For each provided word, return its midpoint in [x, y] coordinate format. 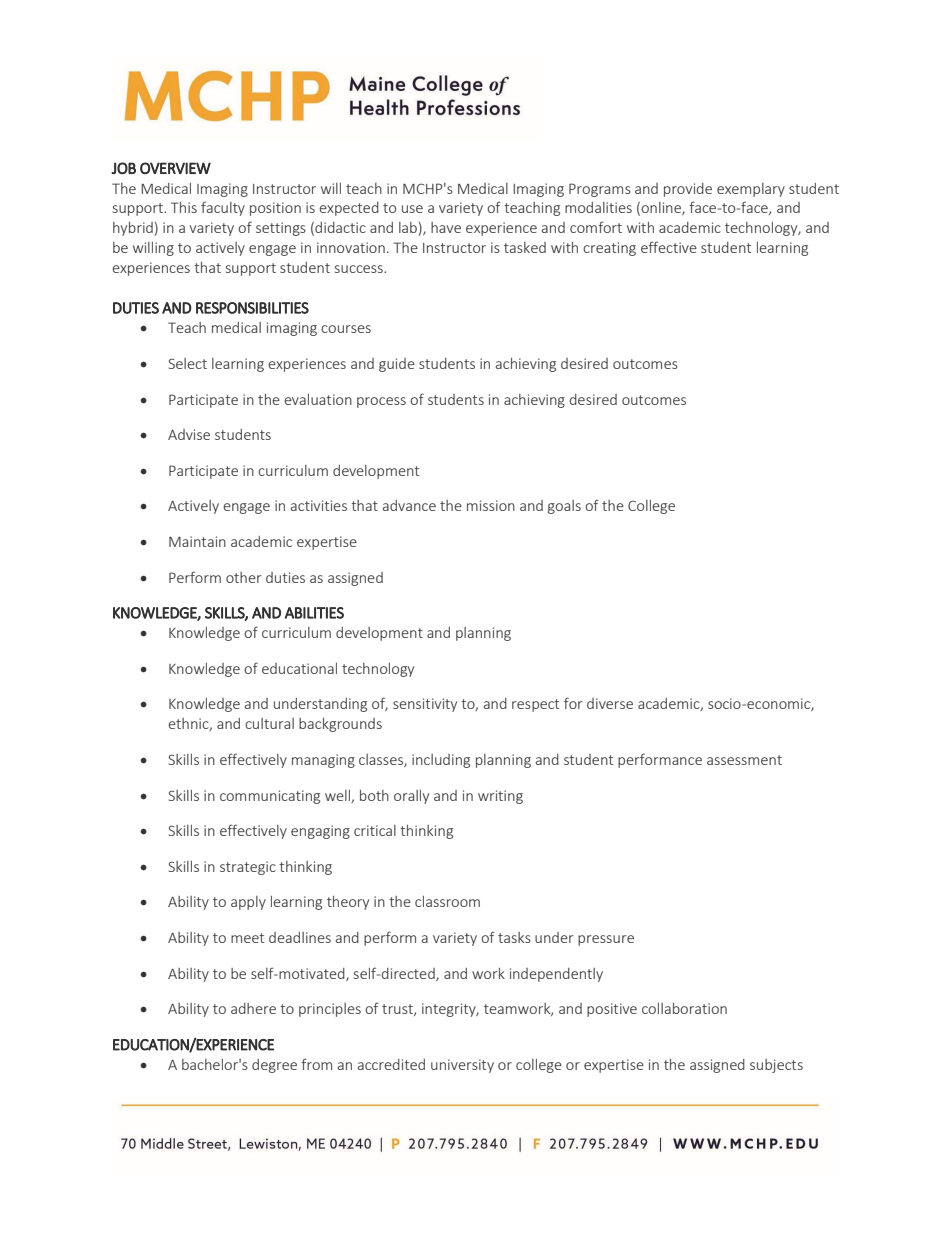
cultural [269, 723]
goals [564, 507]
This [184, 207]
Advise [189, 434]
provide [688, 190]
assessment [744, 760]
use [412, 209]
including [441, 761]
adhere [253, 1008]
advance [409, 505]
